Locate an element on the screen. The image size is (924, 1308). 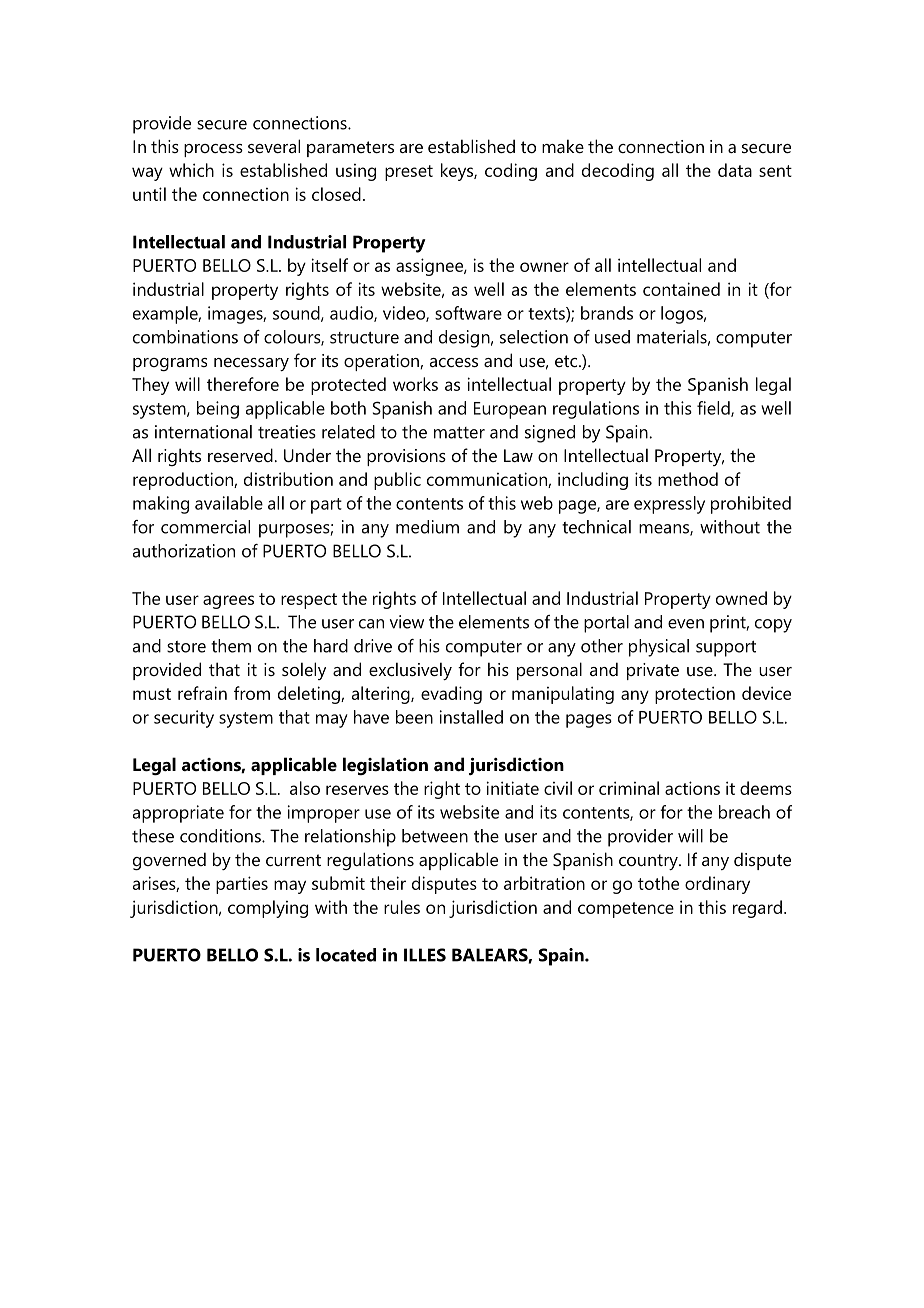
protection is located at coordinates (695, 695).
